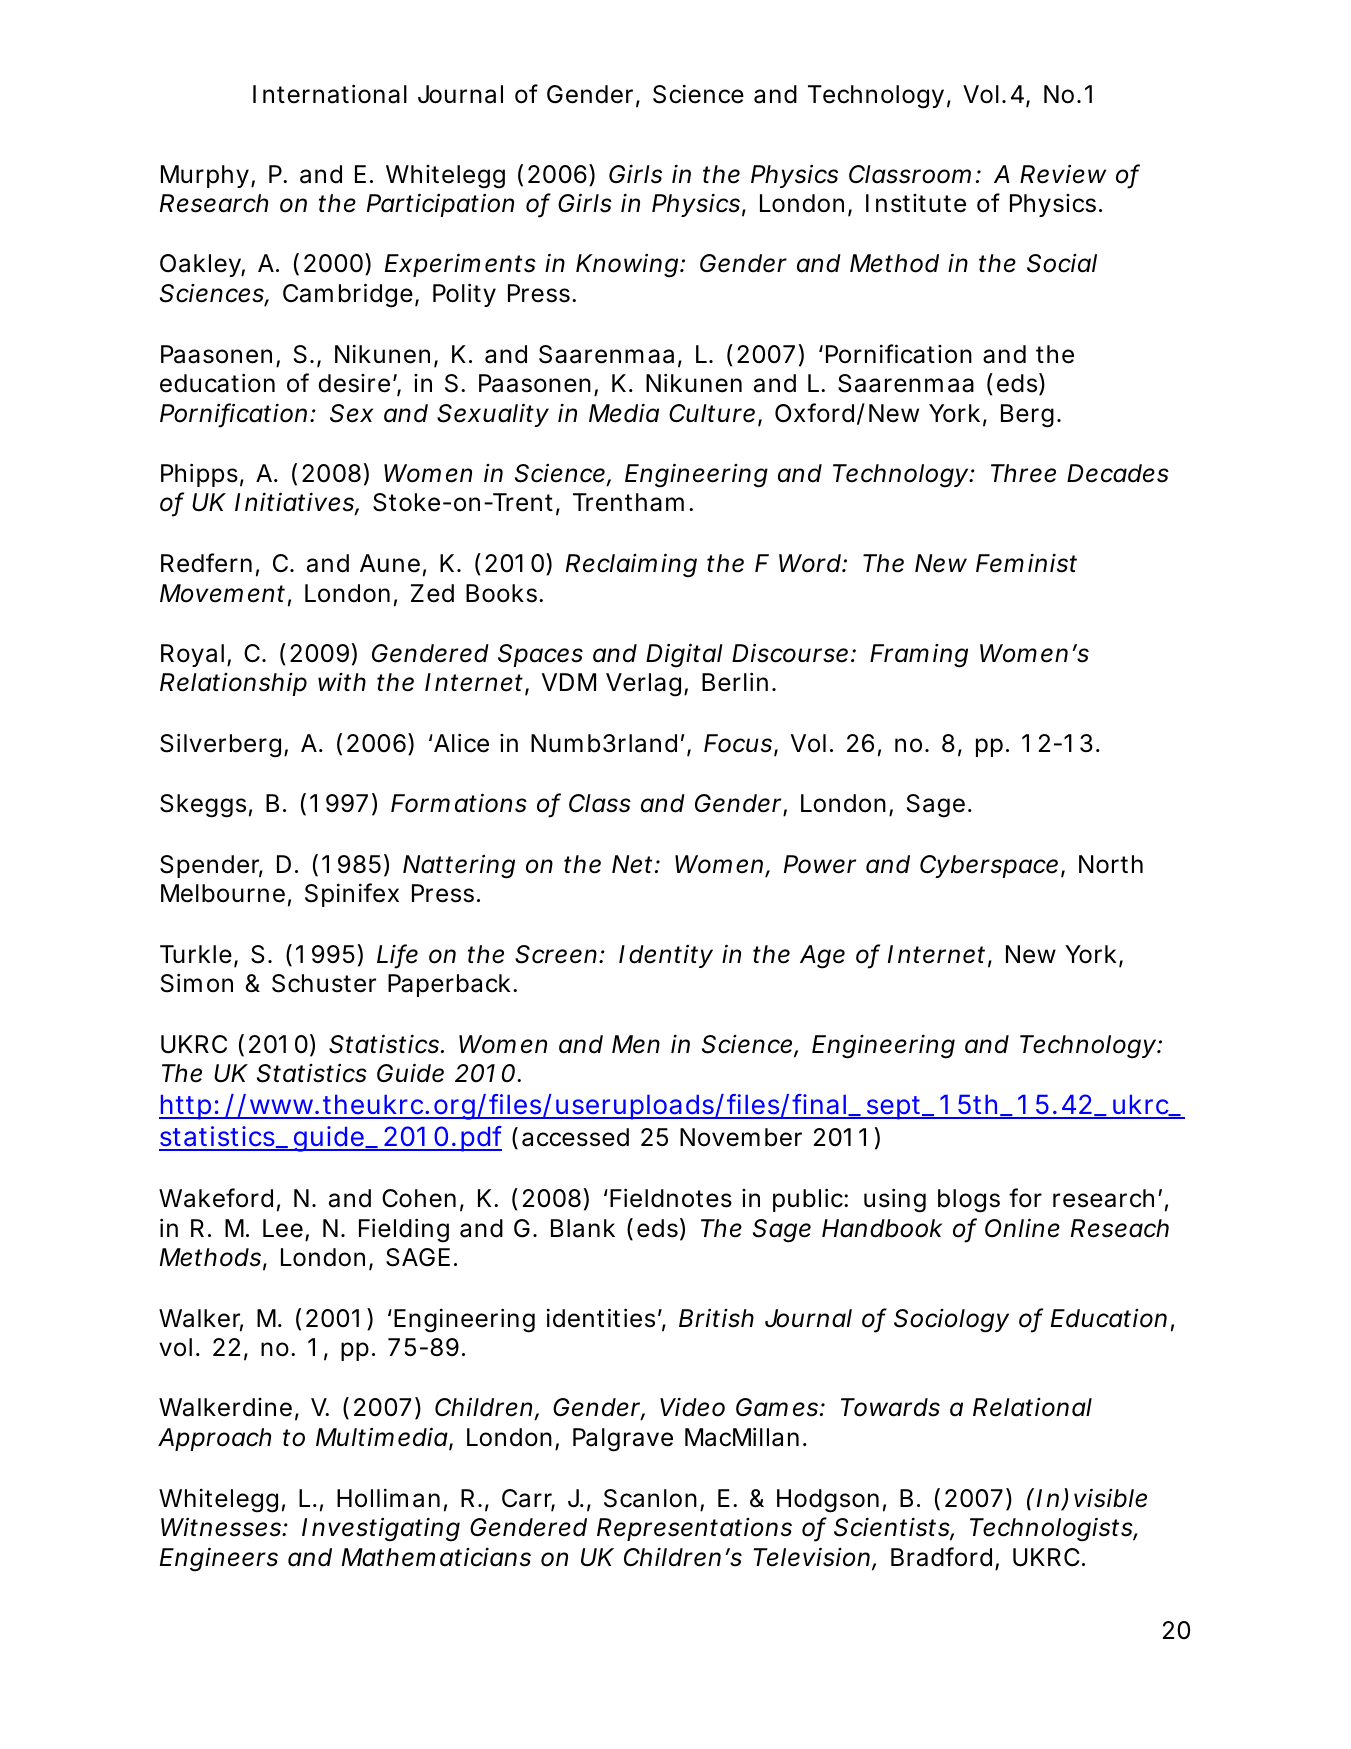  Describe the element at coordinates (381, 1529) in the screenshot. I see `Investigating` at that location.
